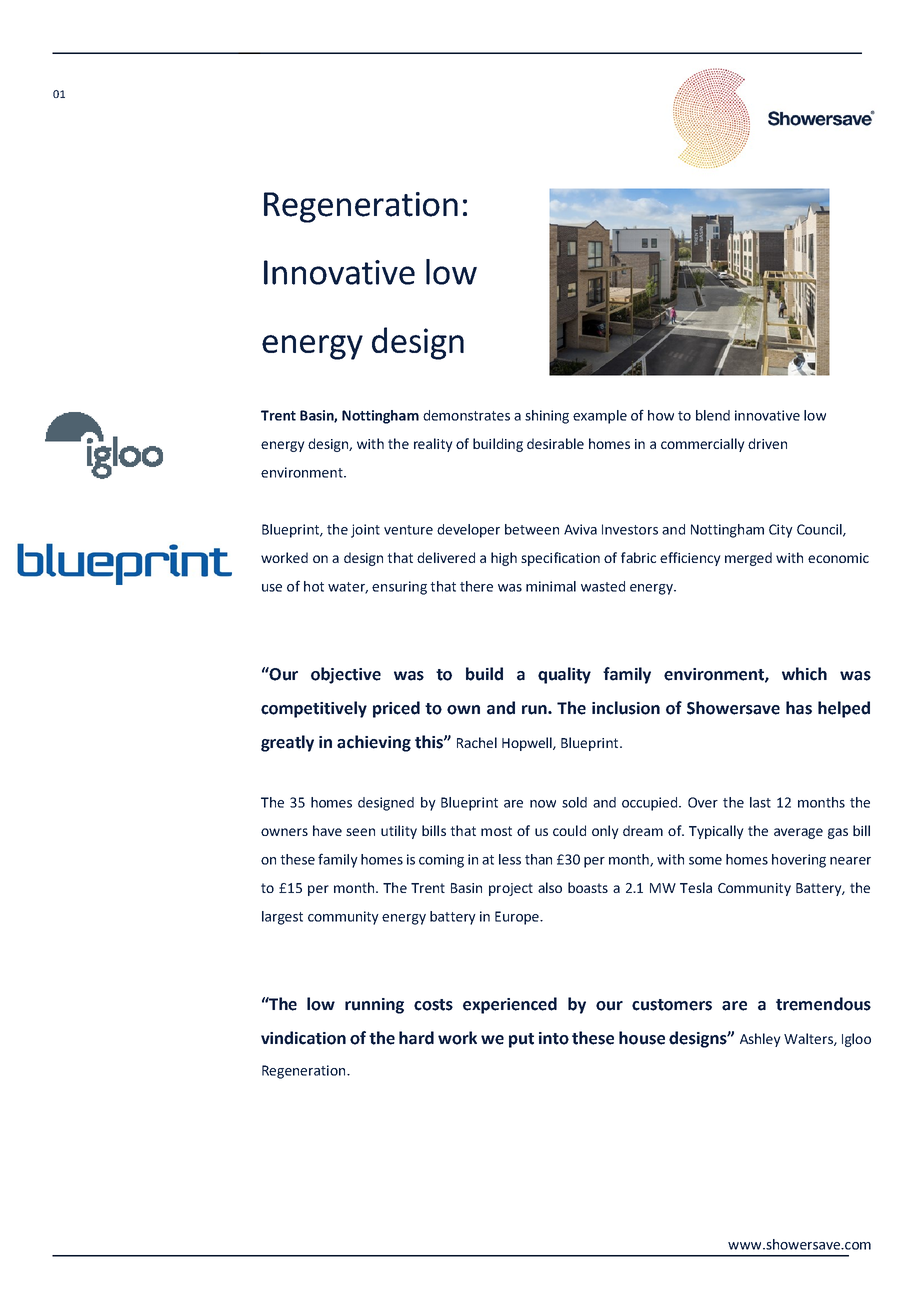  I want to click on into, so click(554, 1038).
